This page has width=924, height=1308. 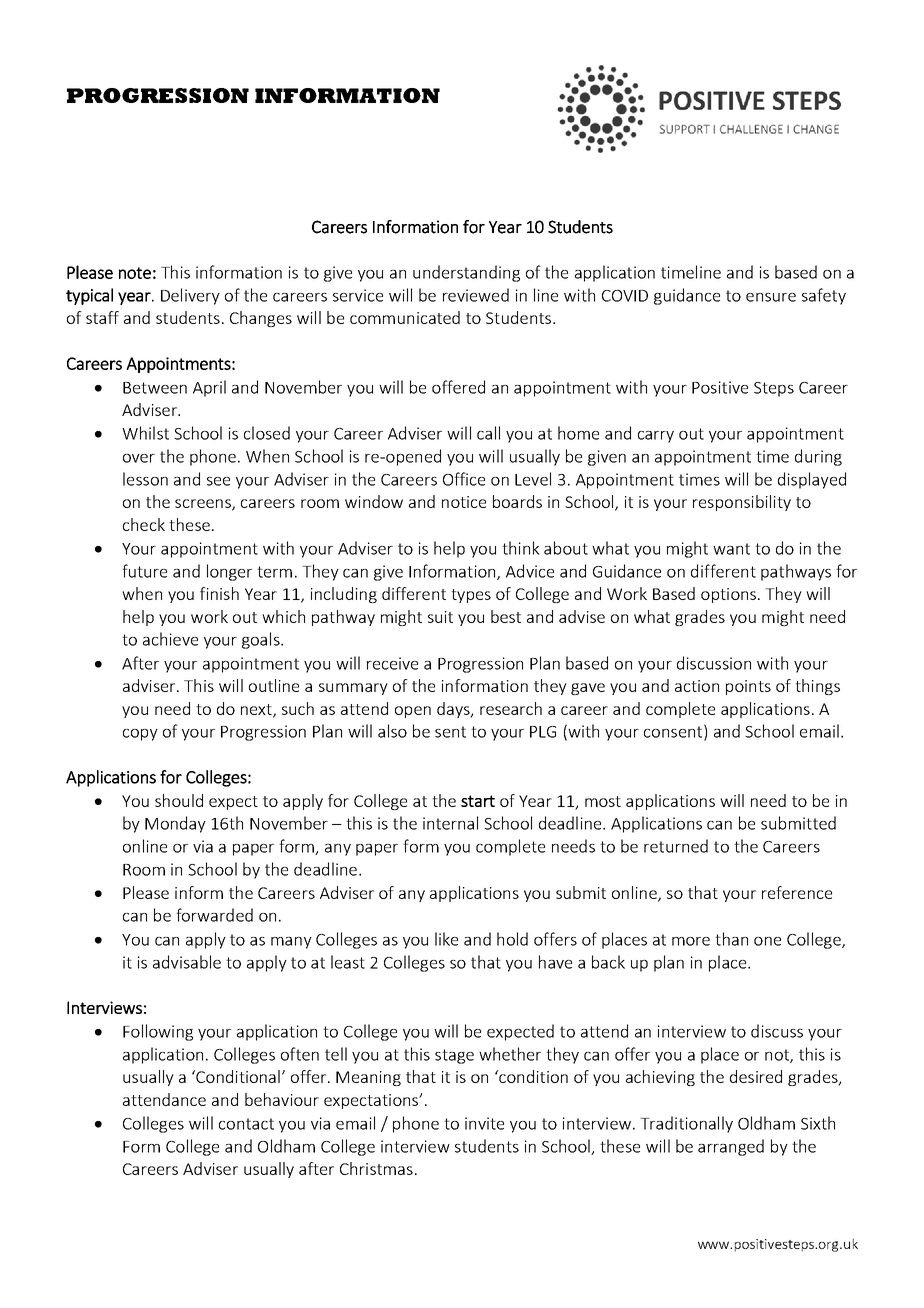 What do you see at coordinates (476, 295) in the page?
I see `reviewed` at bounding box center [476, 295].
